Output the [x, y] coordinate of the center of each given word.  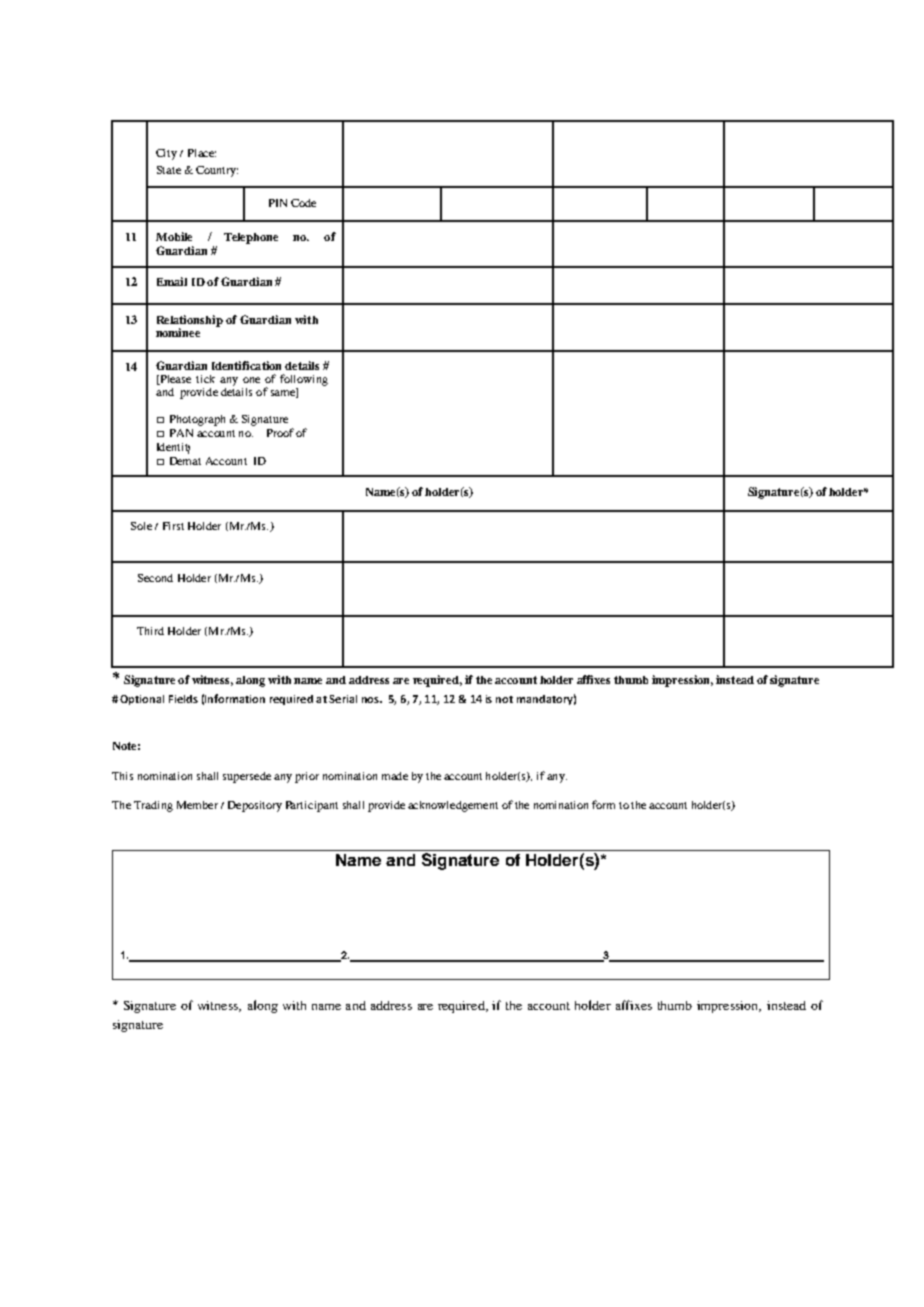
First [173, 526]
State [169, 170]
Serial [343, 699]
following [304, 380]
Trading [153, 806]
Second [155, 578]
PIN [278, 203]
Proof [280, 432]
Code [303, 203]
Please [174, 380]
